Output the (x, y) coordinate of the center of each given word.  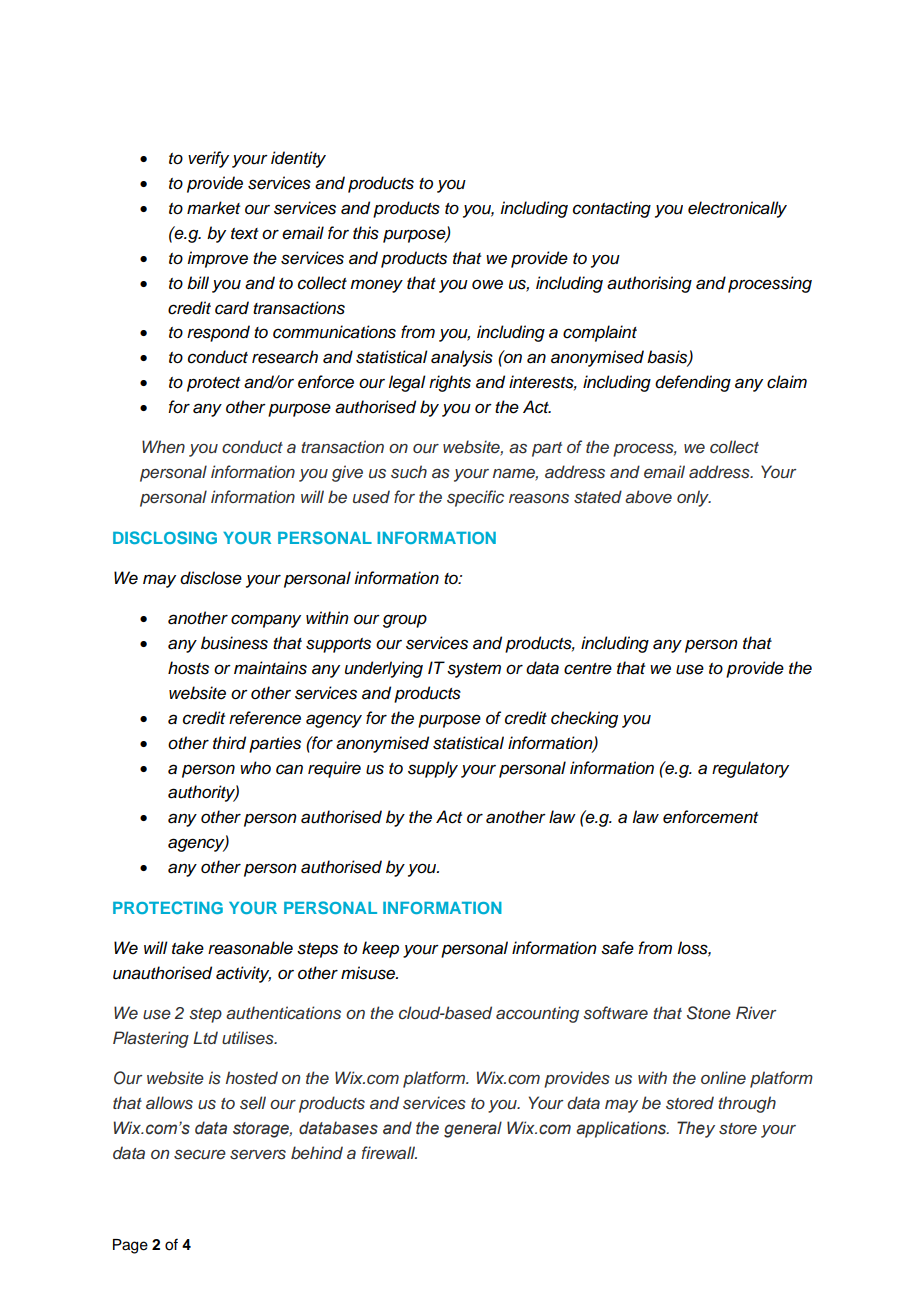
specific (475, 498)
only (694, 498)
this (366, 233)
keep (380, 949)
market (213, 208)
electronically (737, 209)
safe (617, 948)
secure (200, 1155)
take (188, 948)
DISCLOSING (165, 537)
